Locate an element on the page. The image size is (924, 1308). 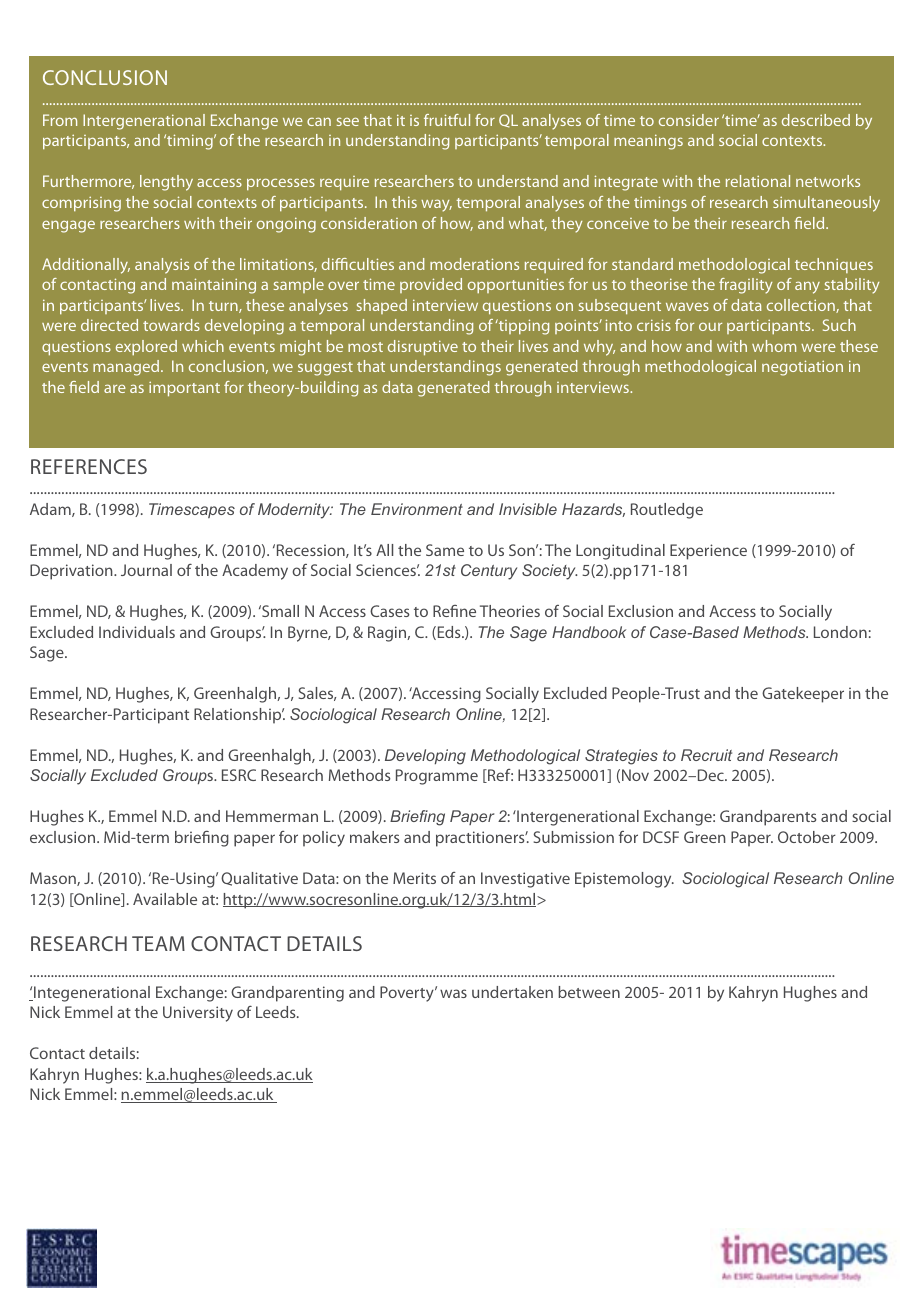
disruptive is located at coordinates (423, 348).
